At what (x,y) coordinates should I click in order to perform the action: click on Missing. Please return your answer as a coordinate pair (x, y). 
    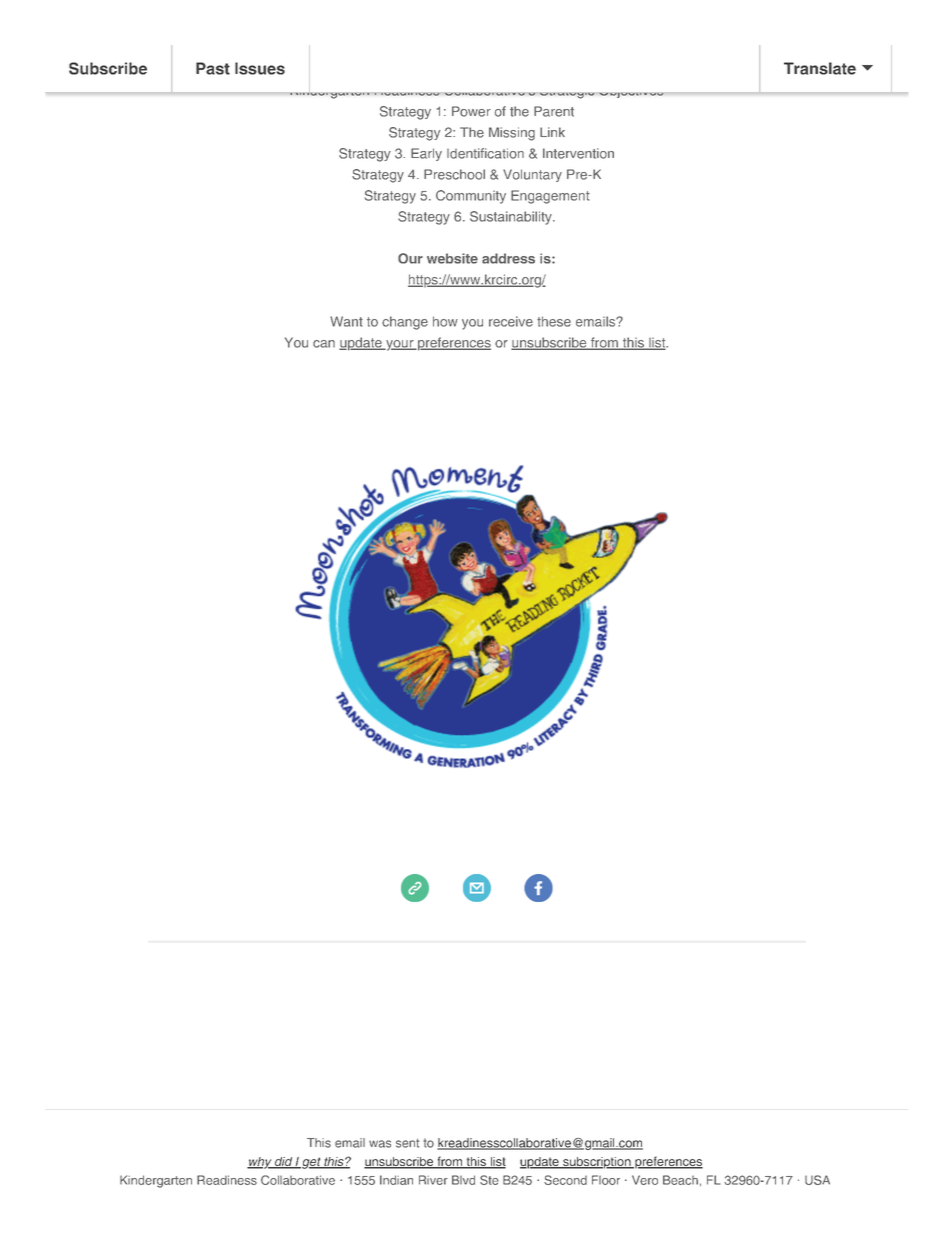
    Looking at the image, I should click on (512, 134).
